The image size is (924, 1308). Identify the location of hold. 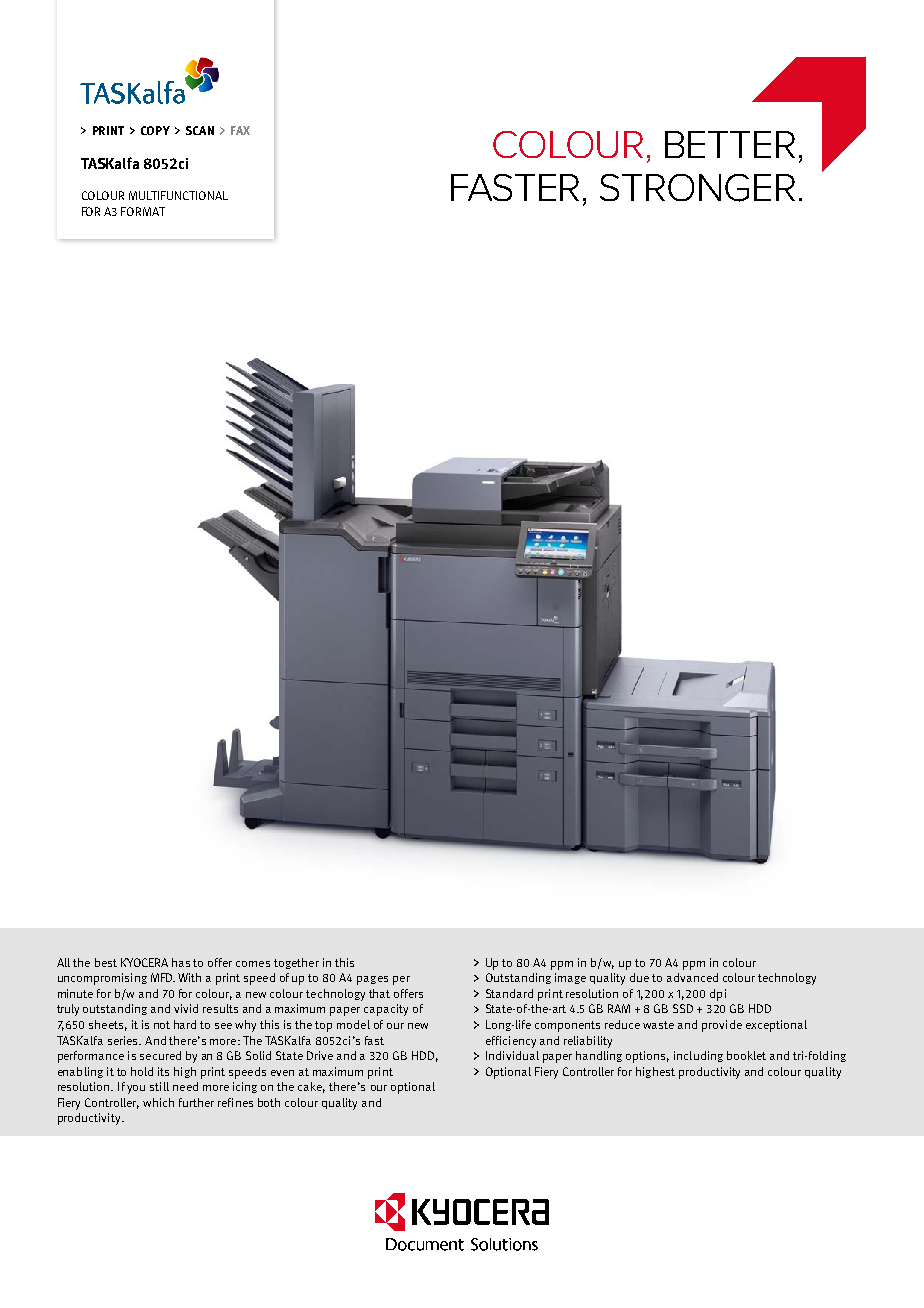
(142, 1071).
